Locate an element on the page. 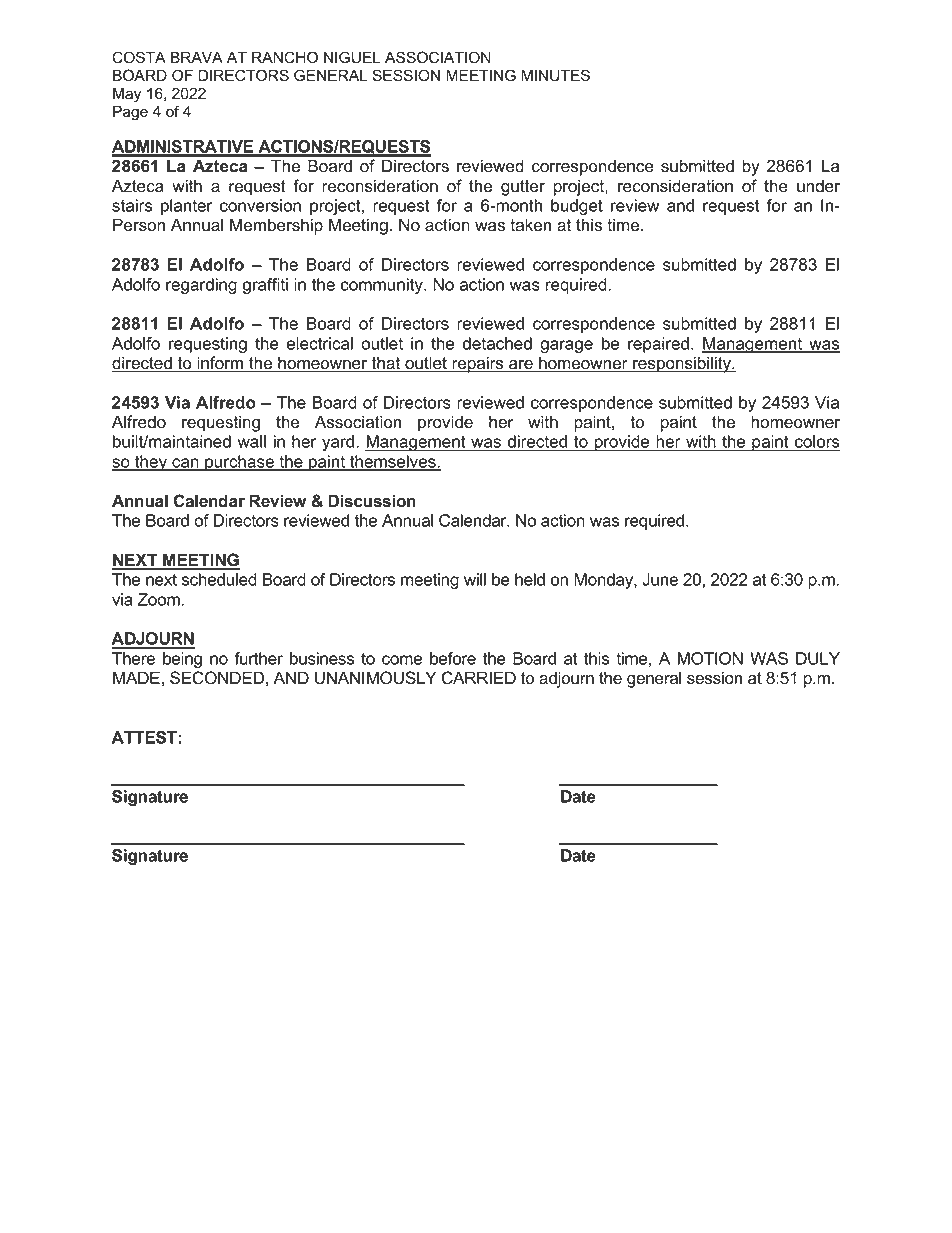 The height and width of the document is (1233, 952). under is located at coordinates (818, 186).
